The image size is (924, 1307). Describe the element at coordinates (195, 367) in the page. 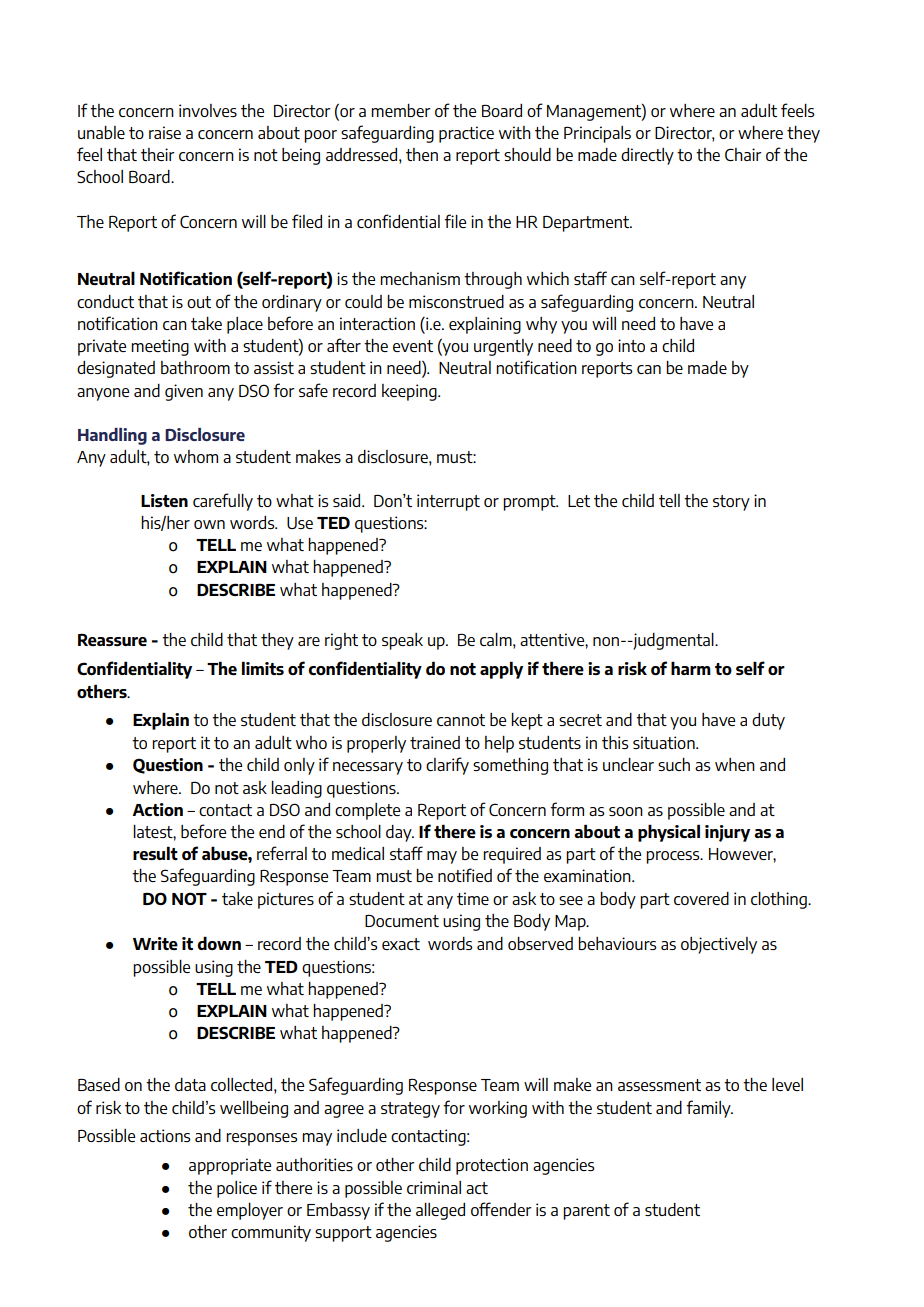

I see `bathroom` at that location.
